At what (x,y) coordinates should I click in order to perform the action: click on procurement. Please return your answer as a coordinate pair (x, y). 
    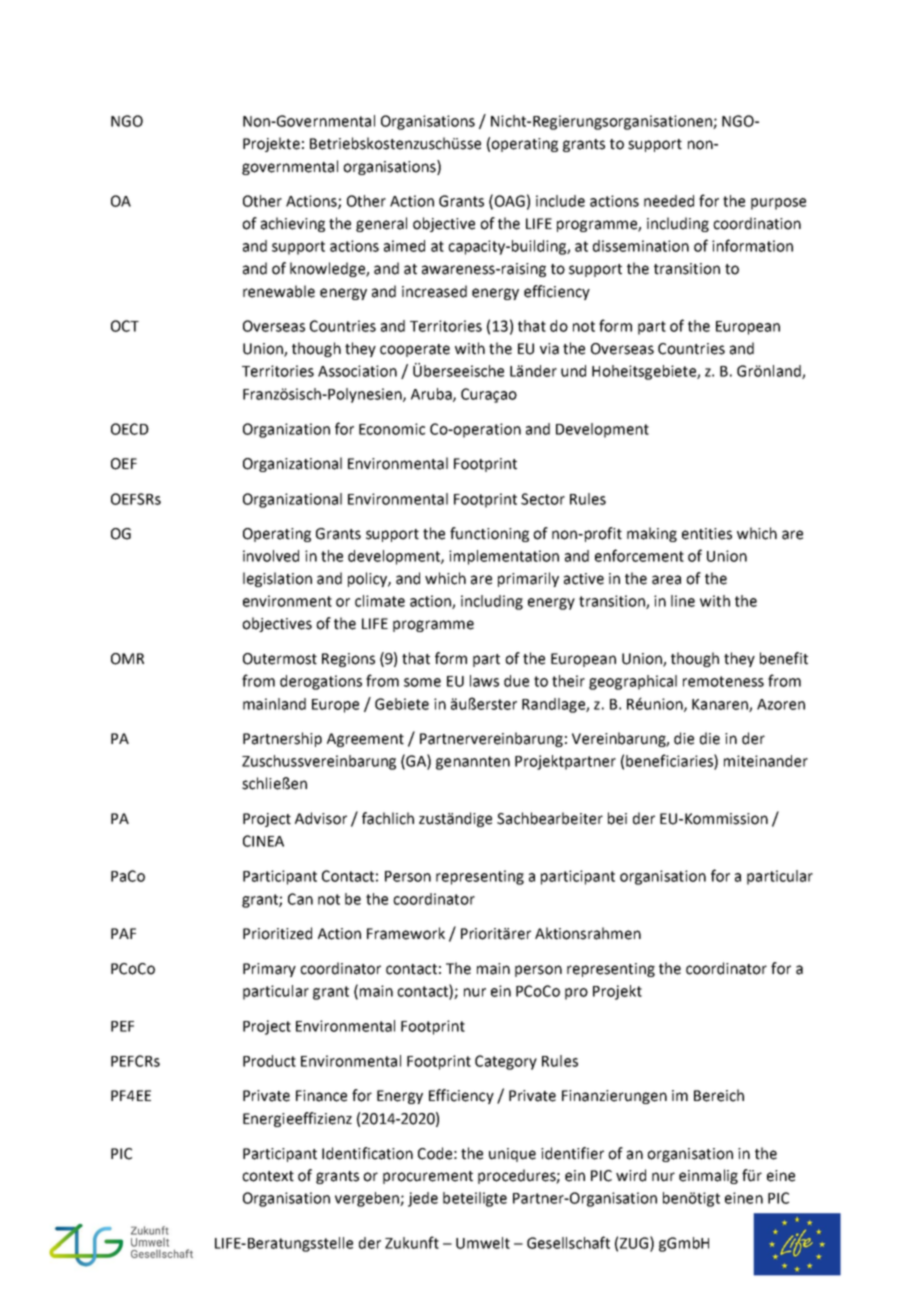
    Looking at the image, I should click on (428, 1177).
